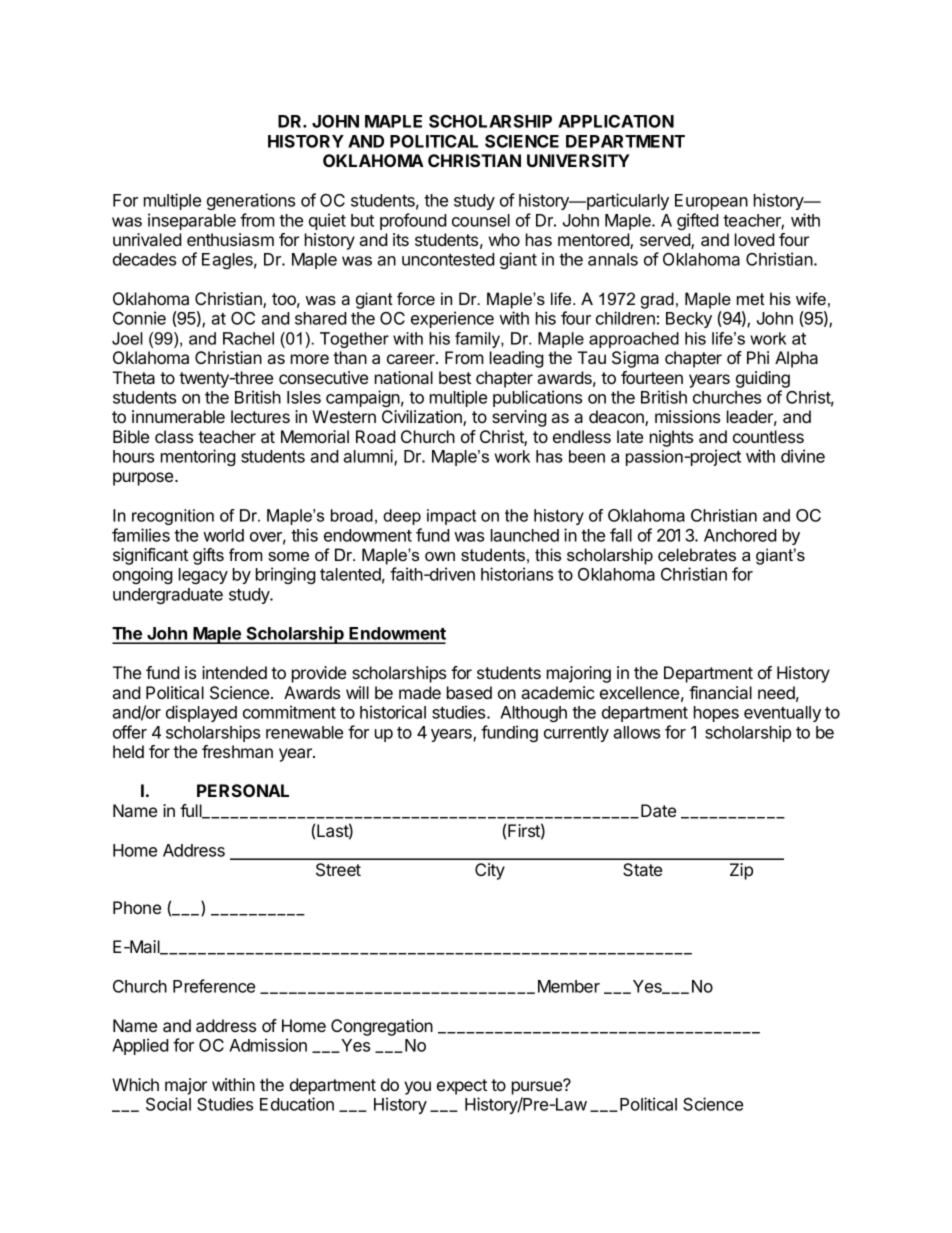 The image size is (952, 1233). Describe the element at coordinates (178, 416) in the image. I see `innumerable` at that location.
